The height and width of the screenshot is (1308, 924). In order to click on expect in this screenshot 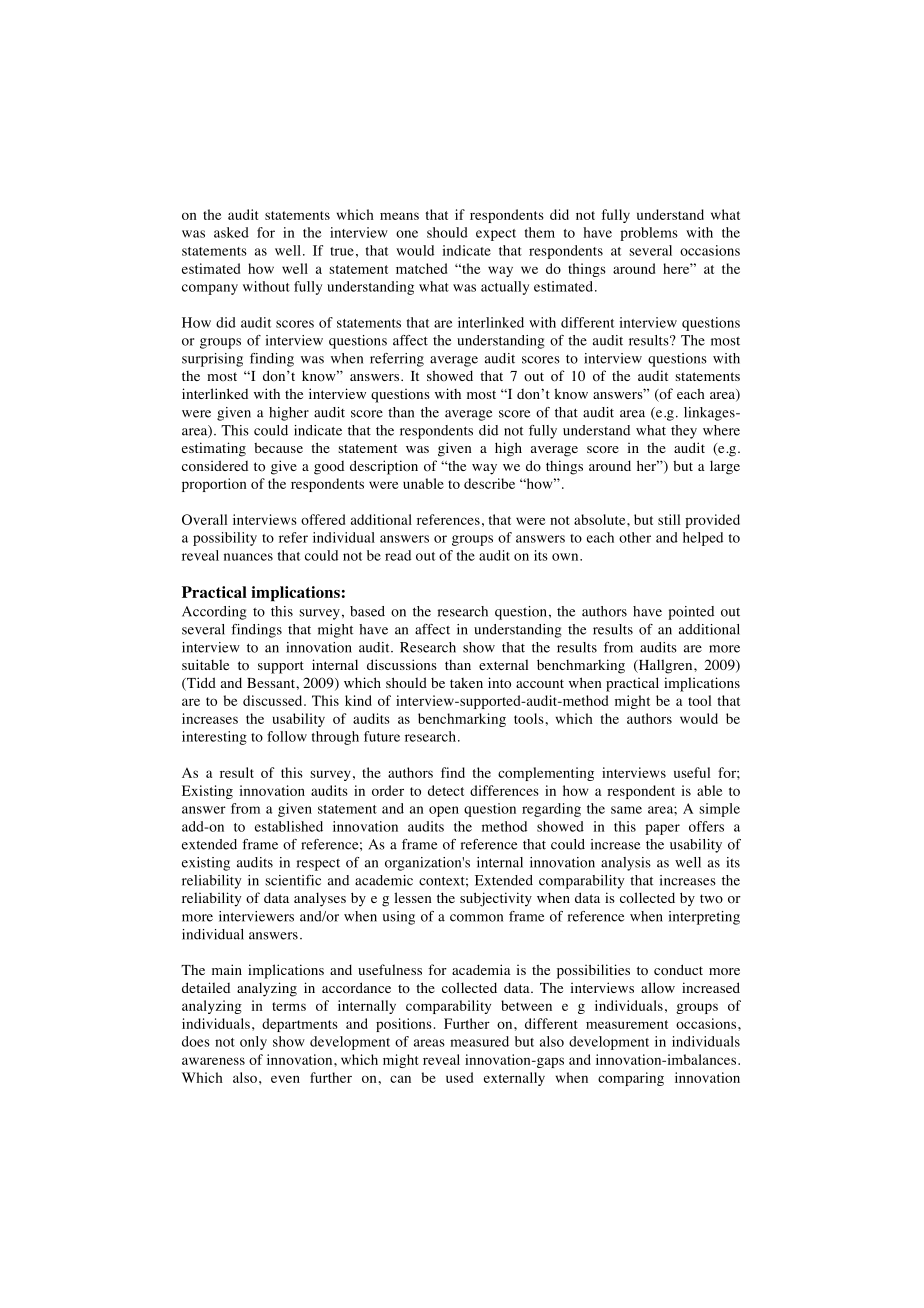, I will do `click(496, 235)`.
